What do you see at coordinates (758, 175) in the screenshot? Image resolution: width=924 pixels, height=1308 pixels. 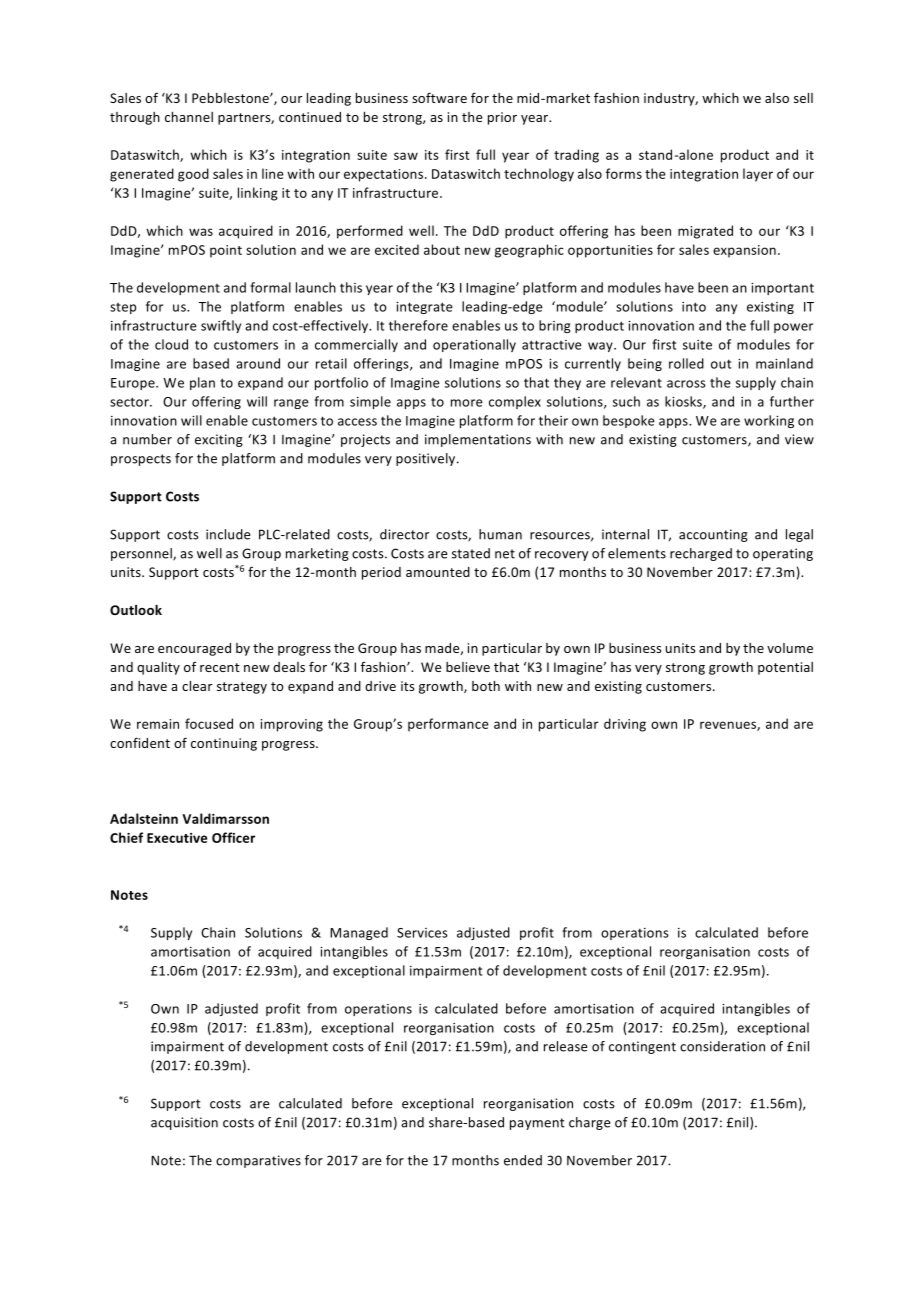 I see `layer` at bounding box center [758, 175].
